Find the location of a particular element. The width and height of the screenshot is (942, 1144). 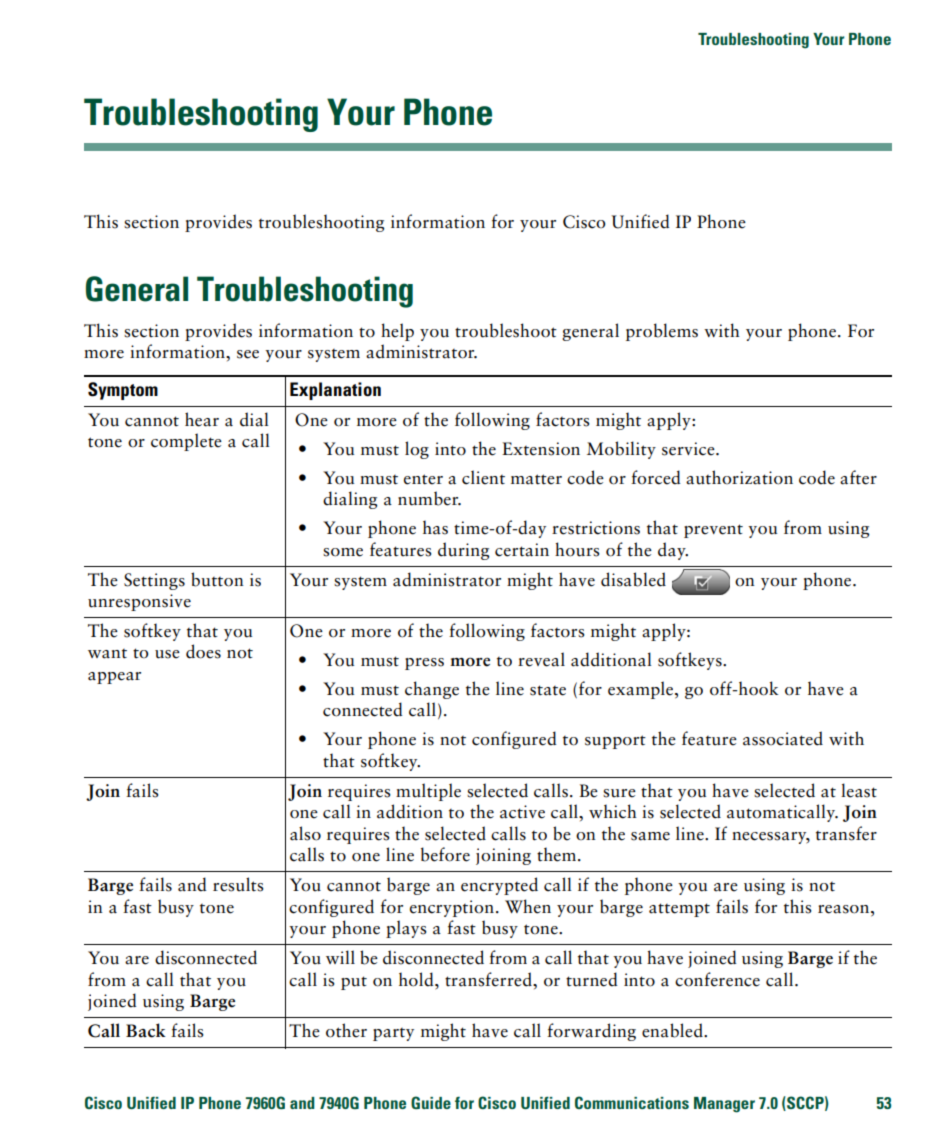

during is located at coordinates (463, 551).
